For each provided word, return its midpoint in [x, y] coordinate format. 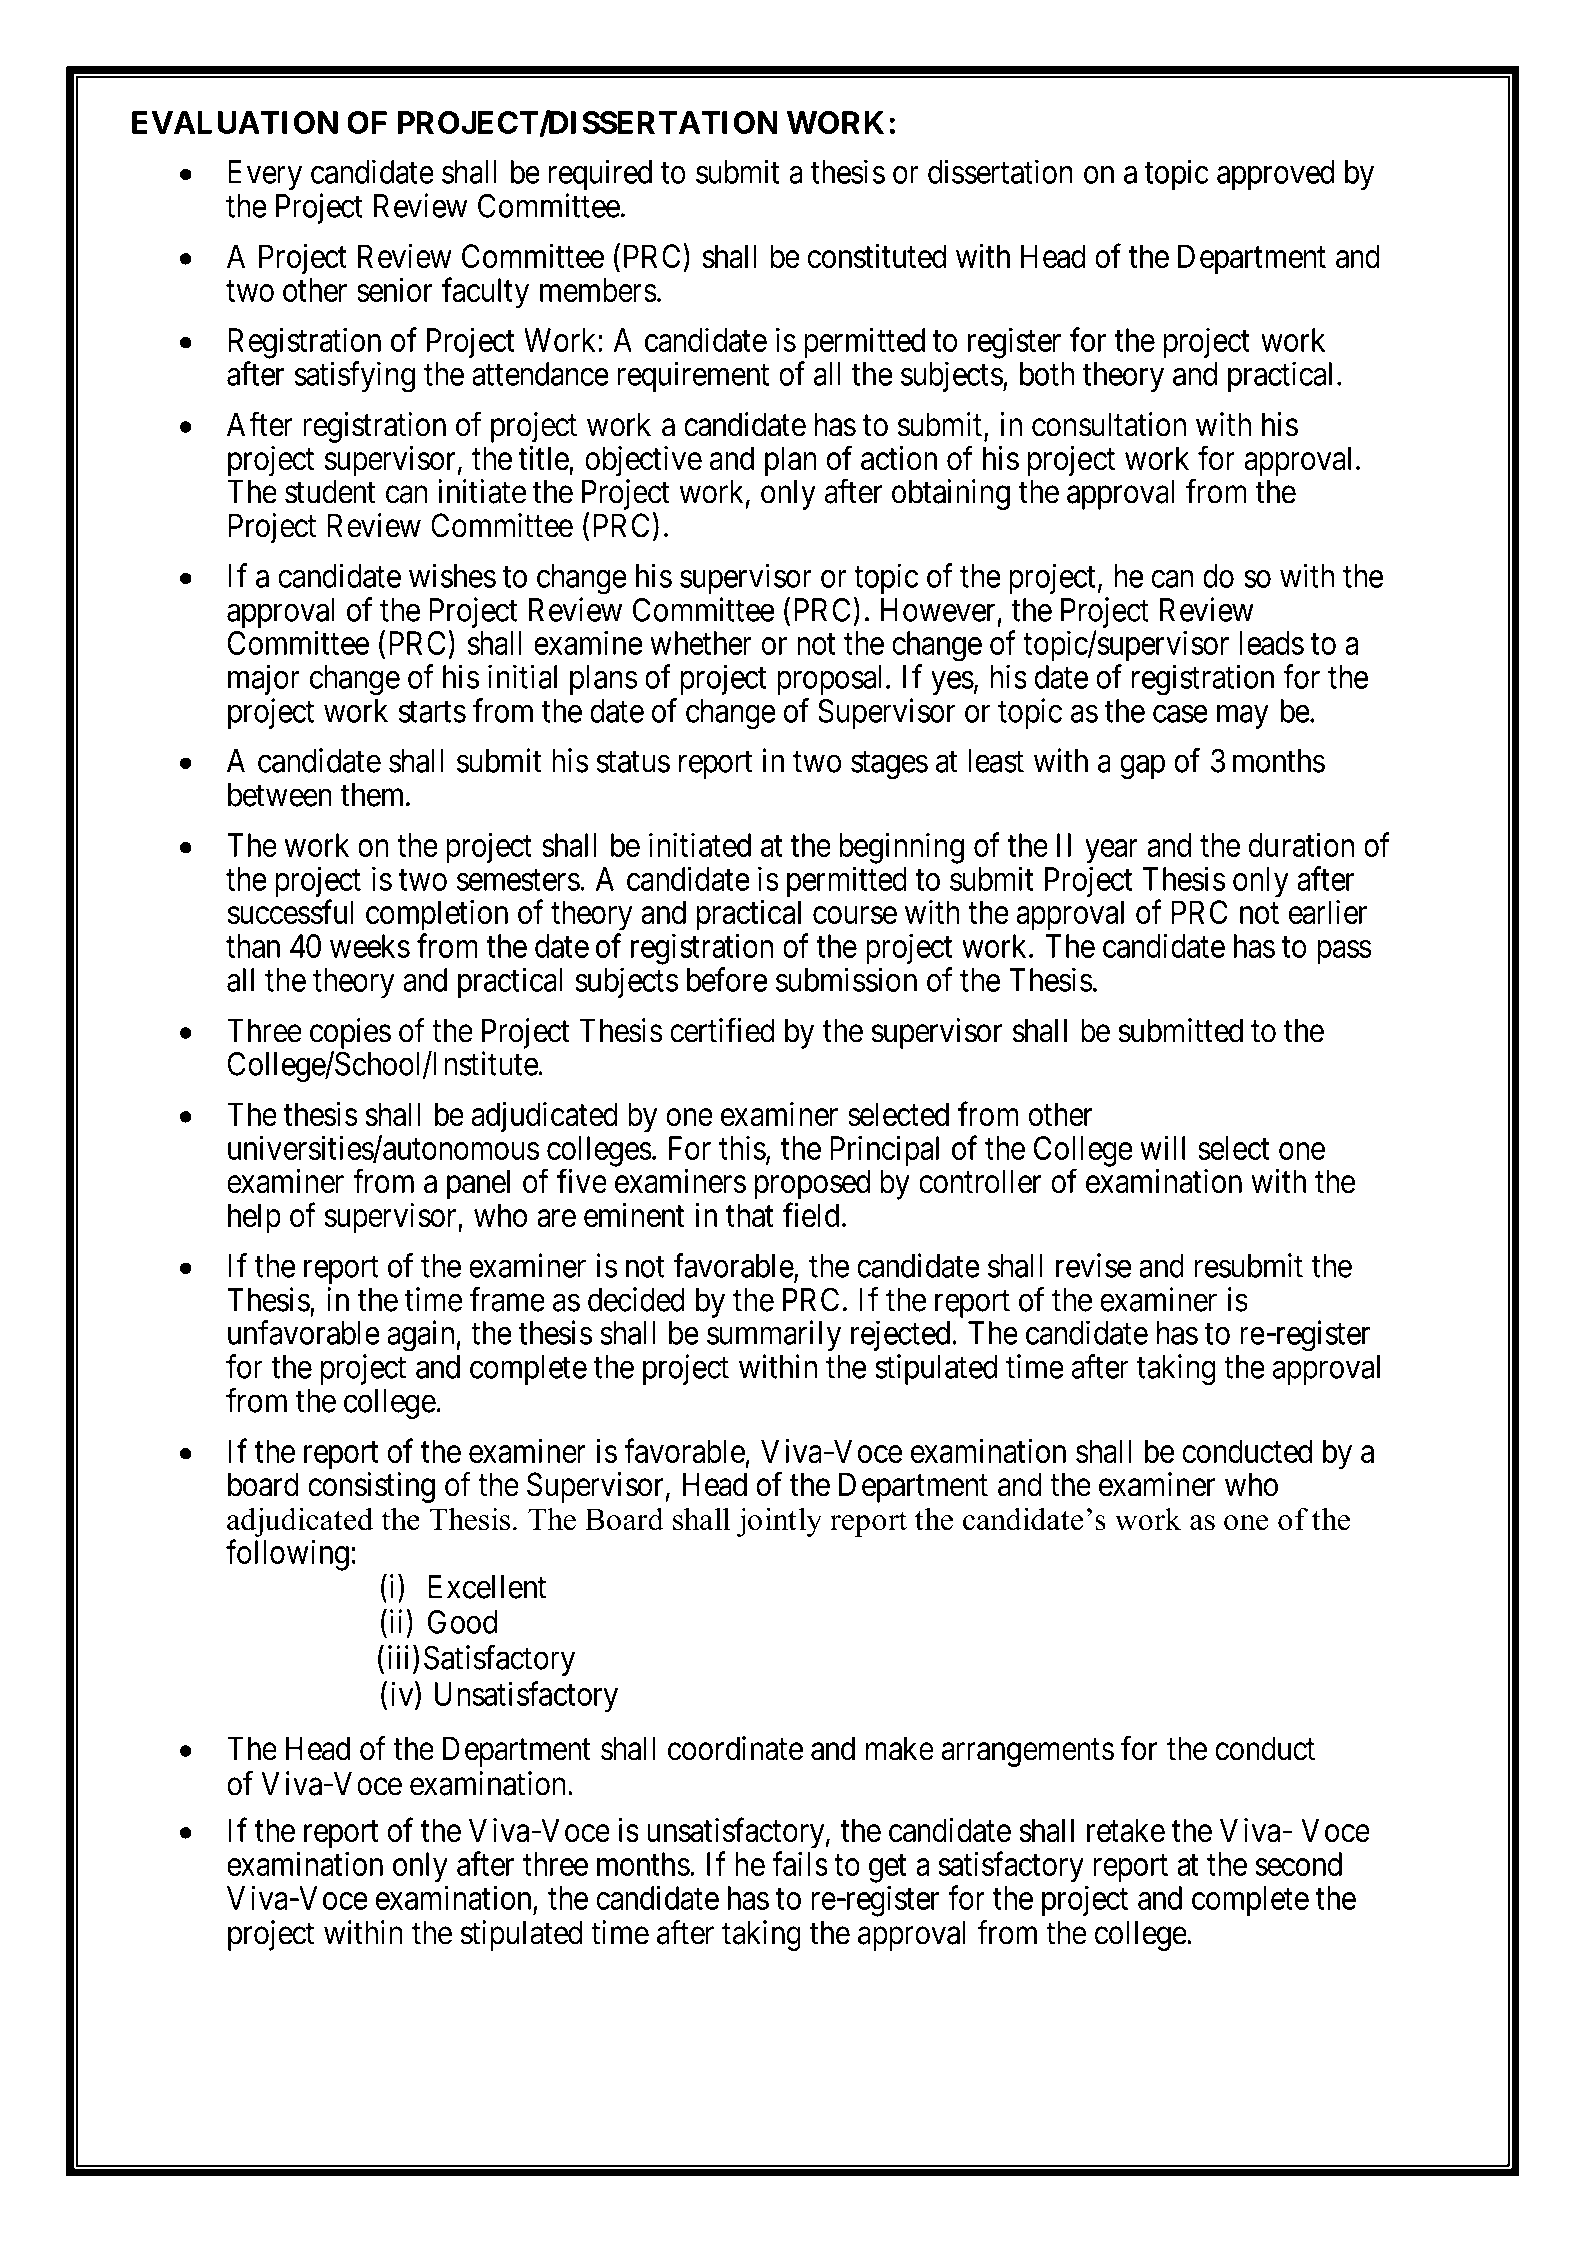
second [1299, 1864]
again [422, 1336]
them [374, 795]
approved [1275, 175]
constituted [877, 256]
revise [1093, 1265]
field [811, 1215]
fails [800, 1863]
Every [265, 175]
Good [462, 1622]
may [1243, 717]
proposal [832, 680]
